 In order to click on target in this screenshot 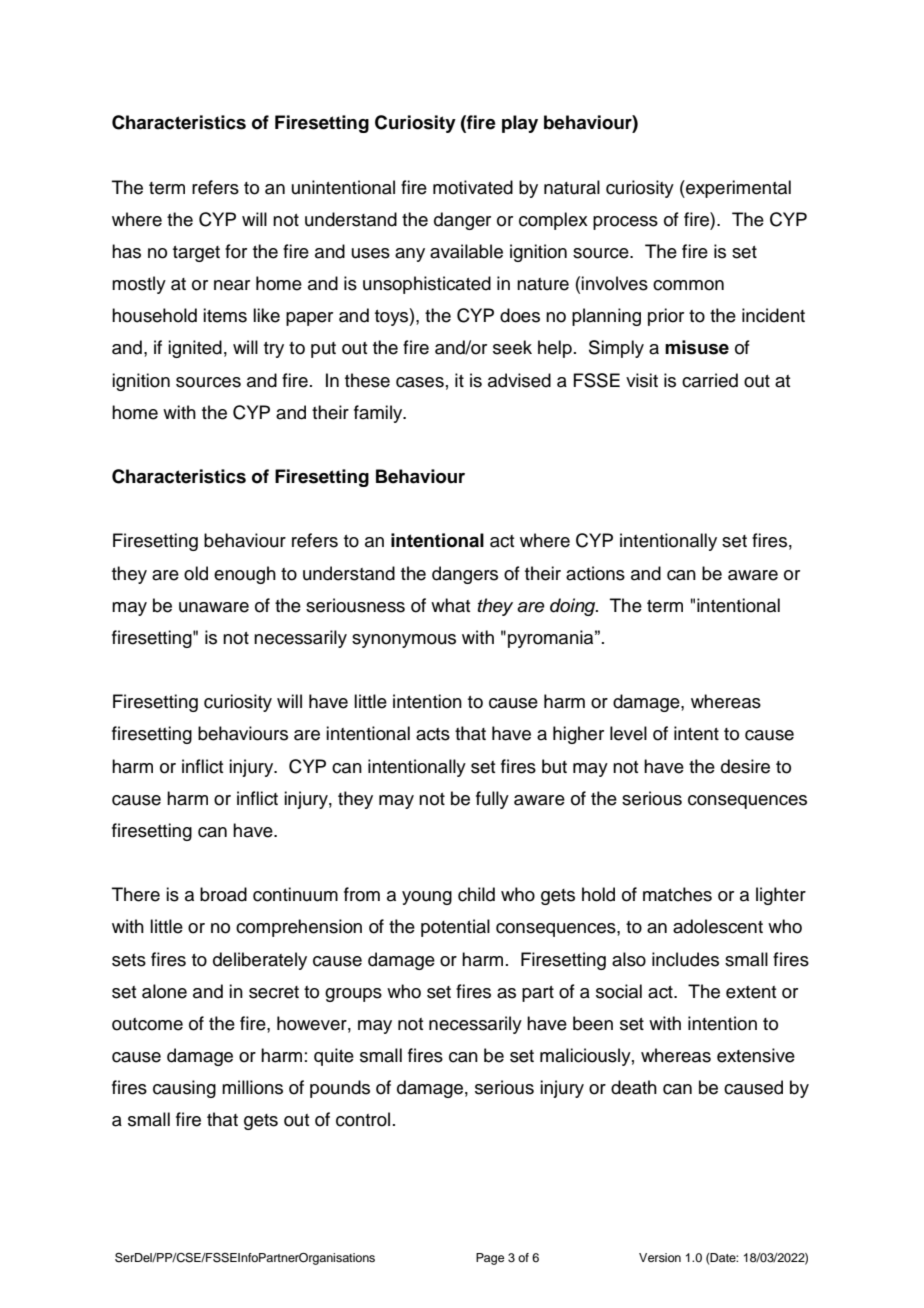, I will do `click(196, 254)`.
